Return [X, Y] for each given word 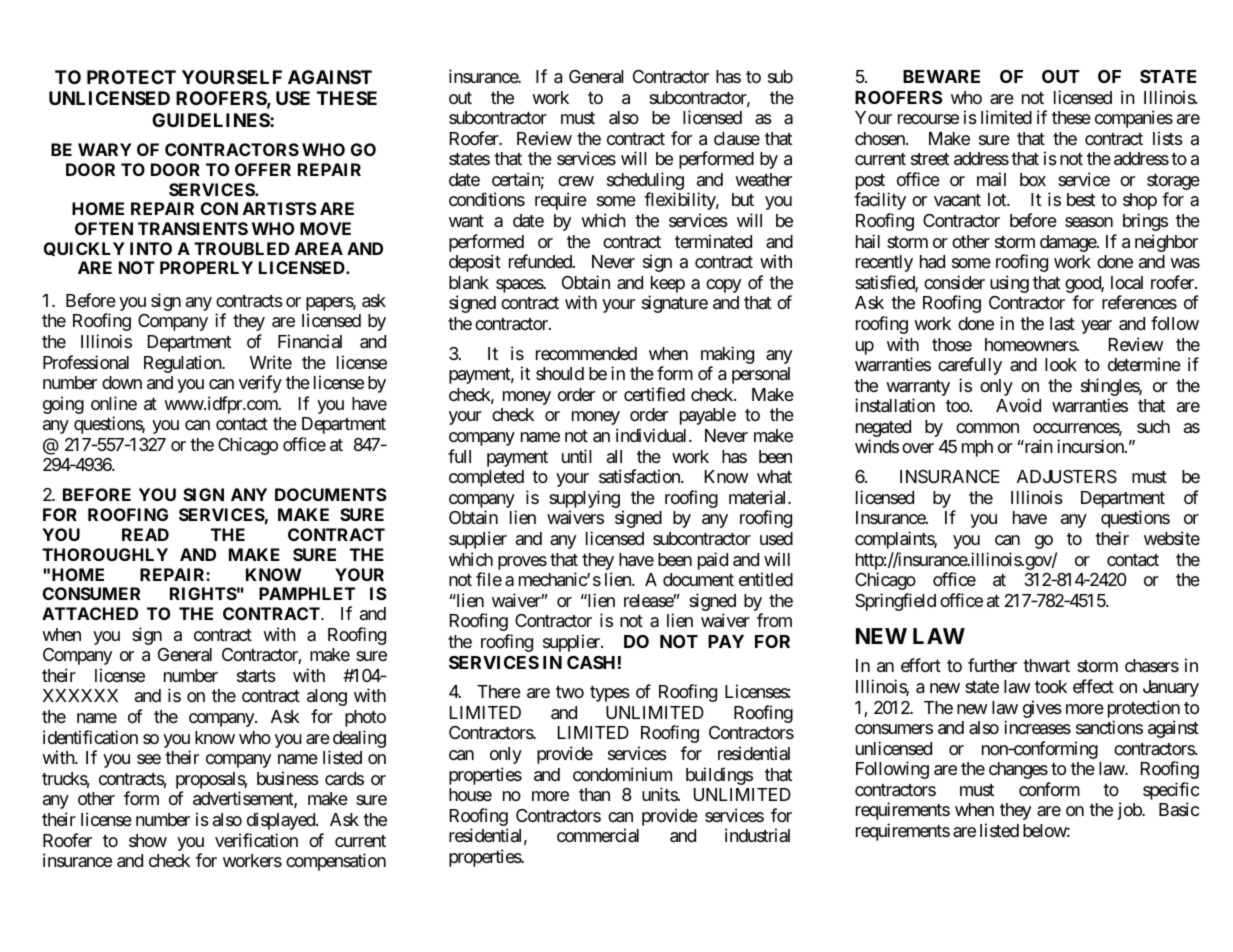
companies [1134, 119]
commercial [598, 835]
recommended [586, 353]
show [148, 840]
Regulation [183, 364]
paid [713, 561]
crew [576, 181]
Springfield [895, 602]
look [1061, 364]
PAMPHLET [307, 593]
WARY [105, 149]
